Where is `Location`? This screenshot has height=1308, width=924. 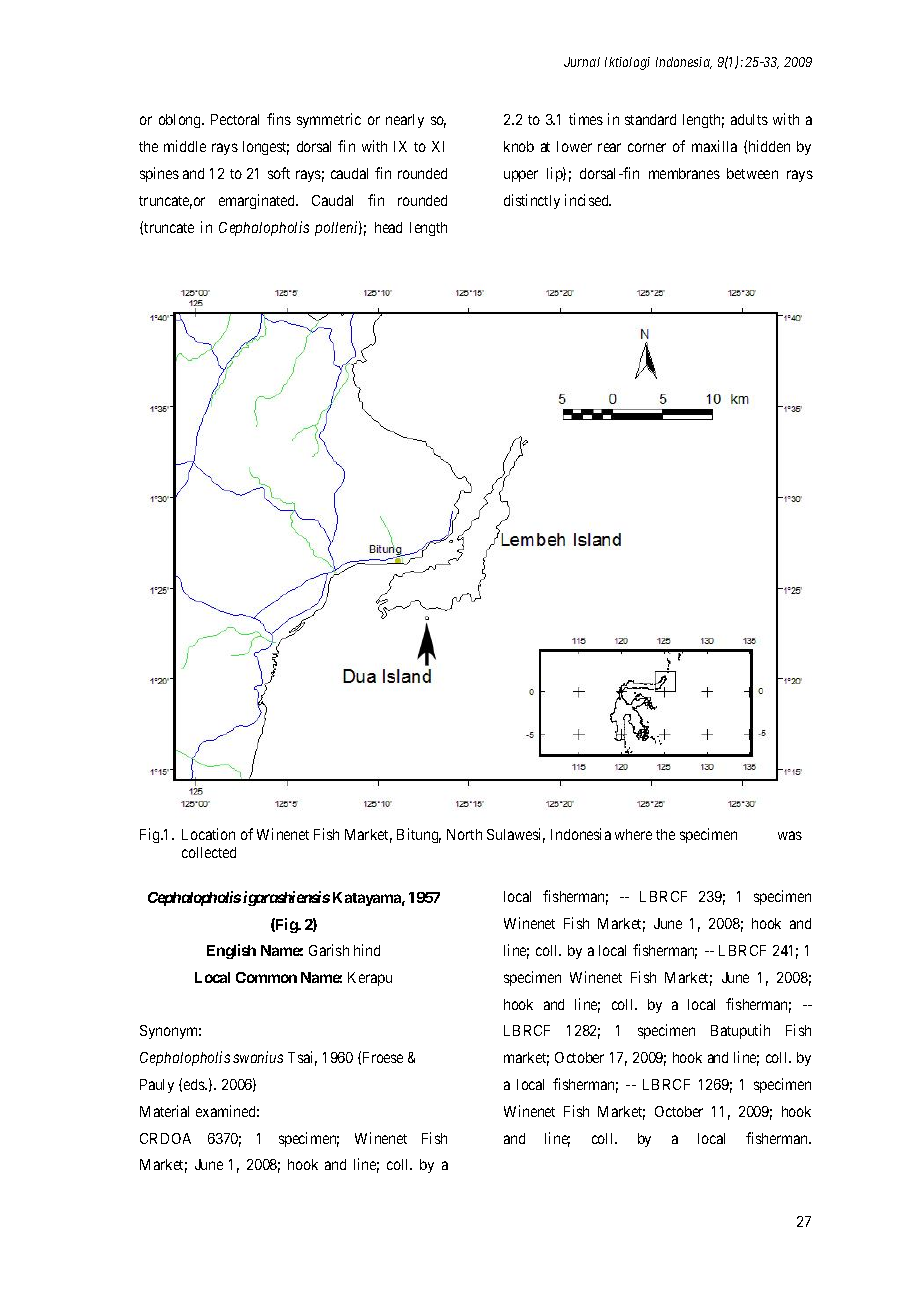
Location is located at coordinates (208, 834).
